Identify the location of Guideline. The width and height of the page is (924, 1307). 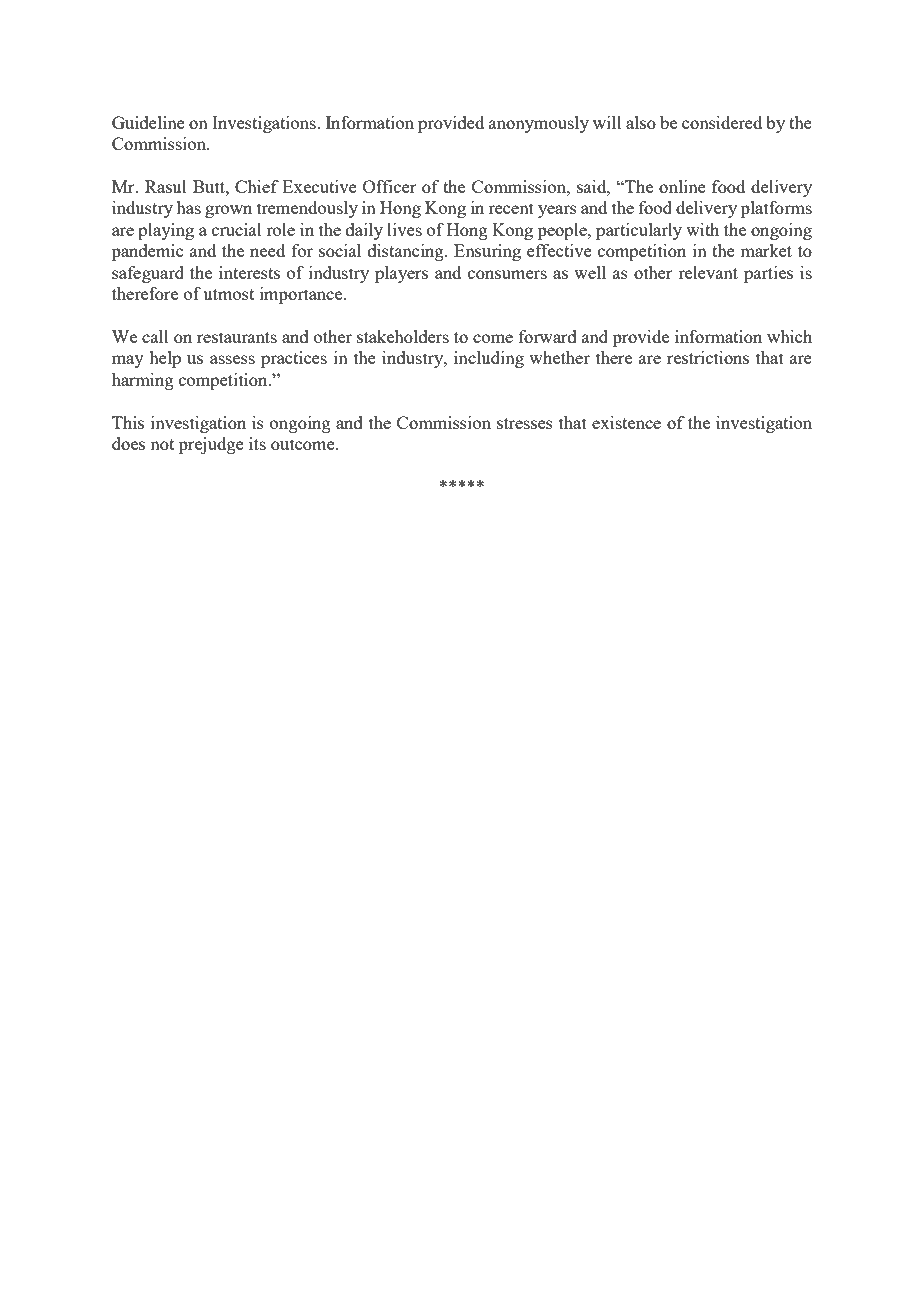
(148, 122).
